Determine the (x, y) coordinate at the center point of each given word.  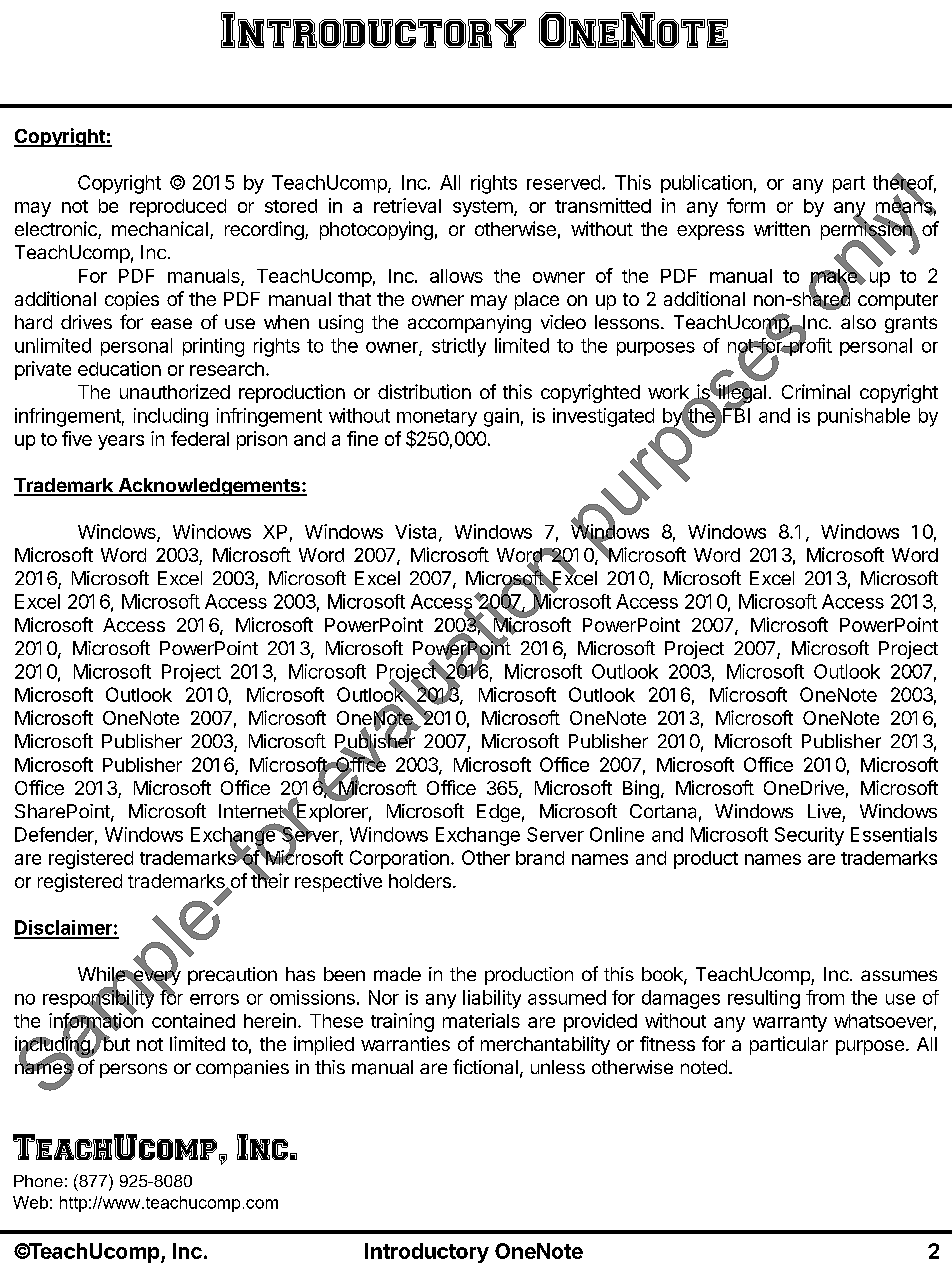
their (270, 880)
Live (824, 811)
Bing (641, 789)
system (483, 208)
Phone (38, 1181)
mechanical (160, 228)
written (782, 228)
